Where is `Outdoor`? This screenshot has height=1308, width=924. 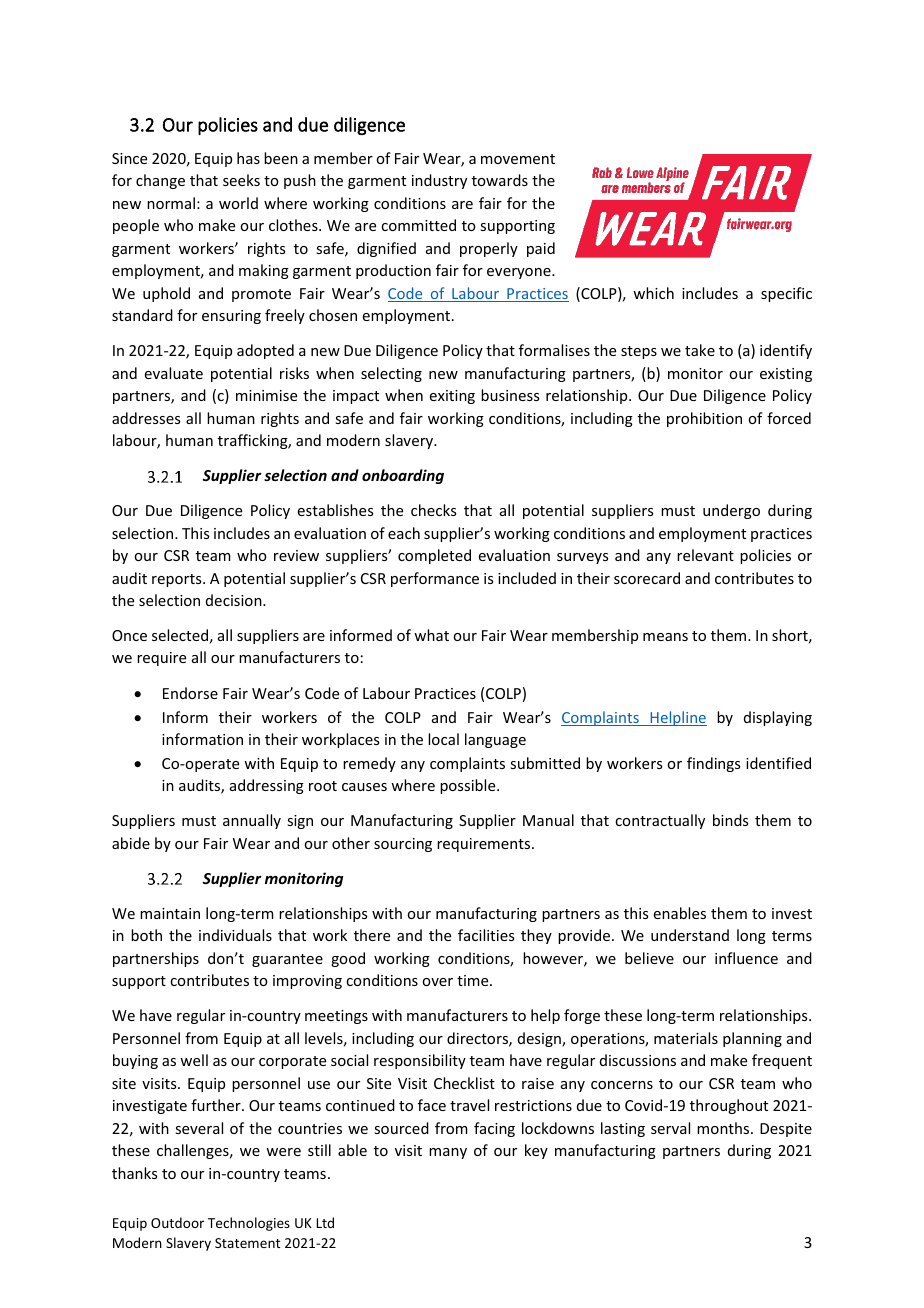 Outdoor is located at coordinates (177, 1222).
